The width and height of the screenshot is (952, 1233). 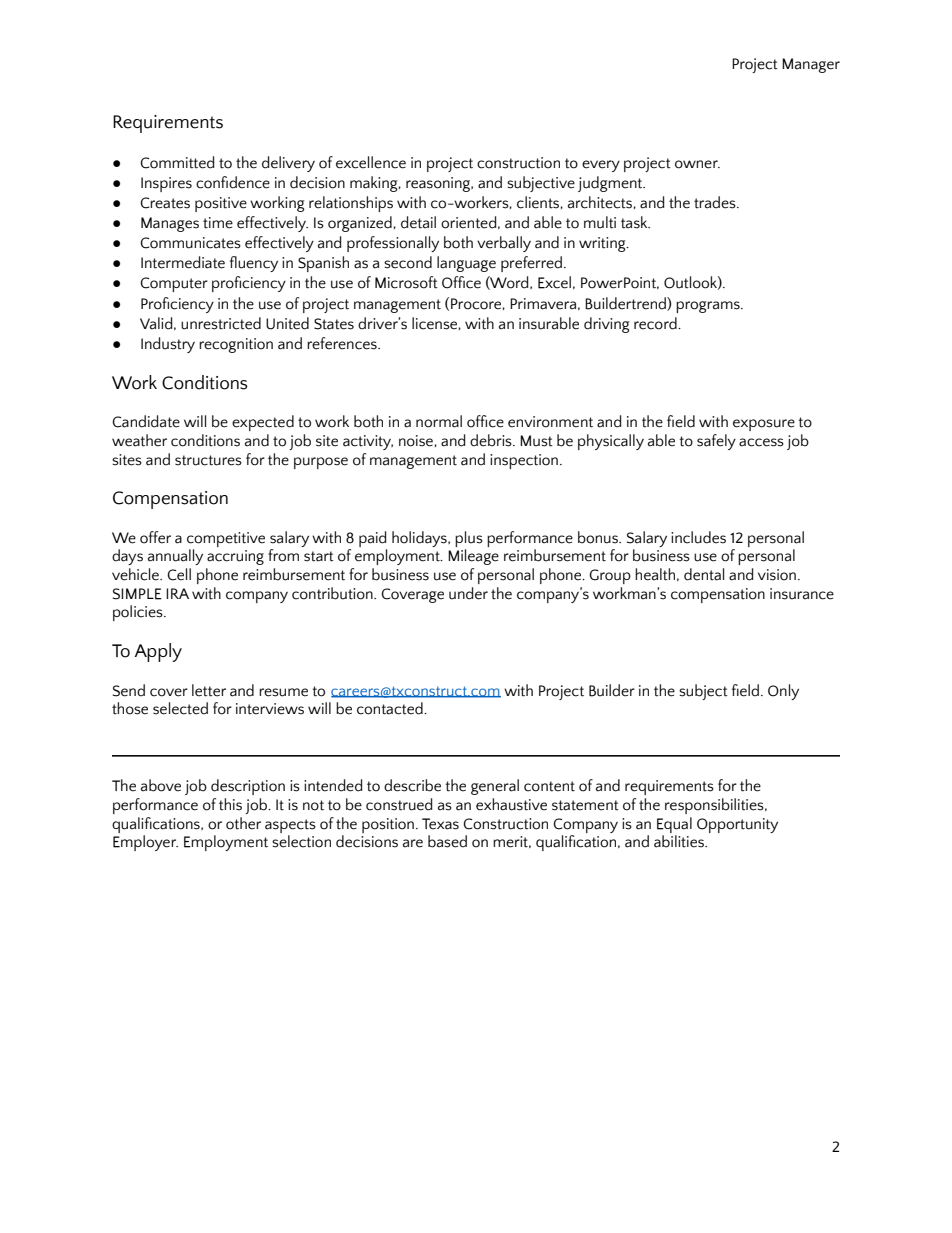 What do you see at coordinates (230, 804) in the screenshot?
I see `this` at bounding box center [230, 804].
